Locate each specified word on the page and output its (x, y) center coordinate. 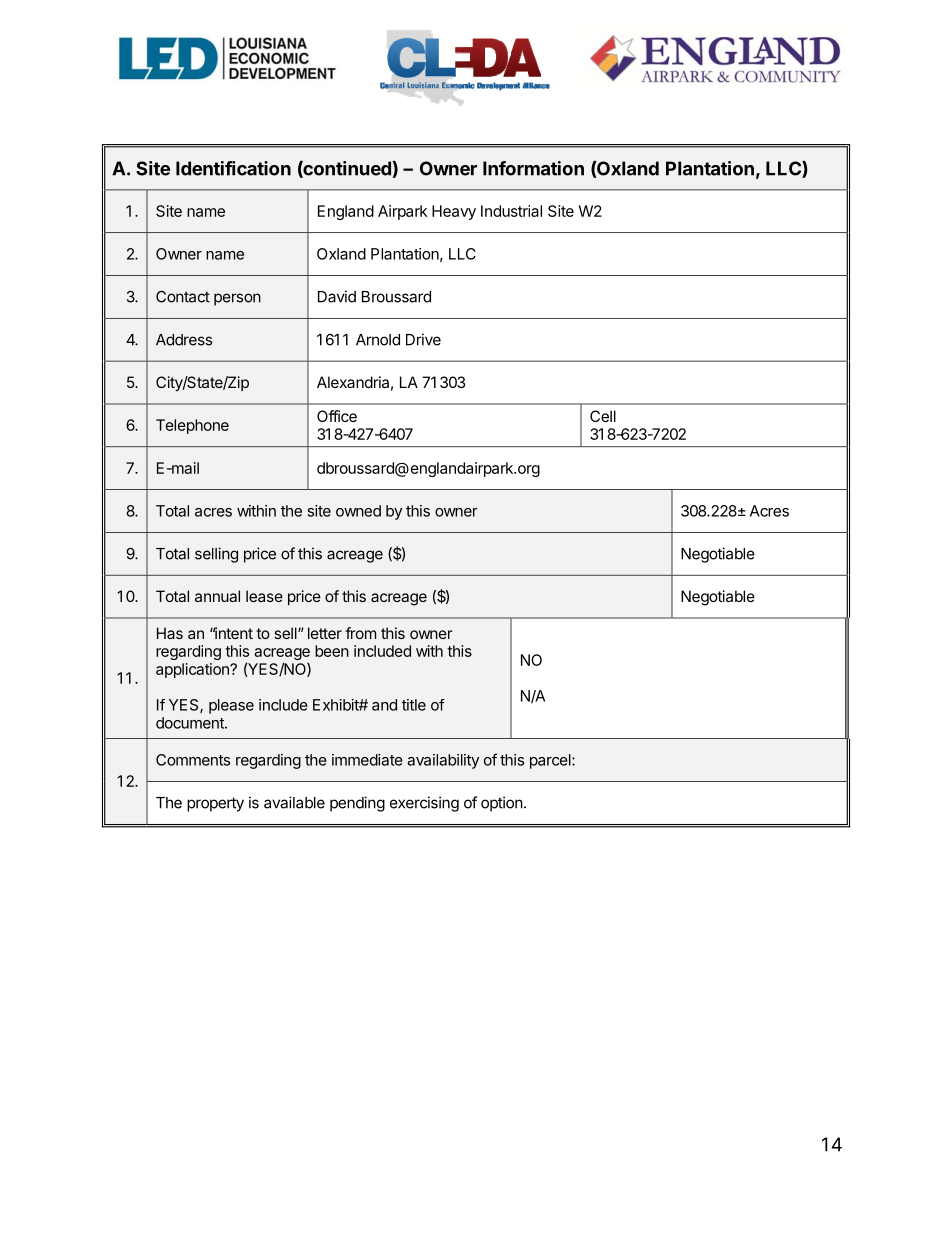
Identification (233, 168)
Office (337, 416)
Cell (603, 416)
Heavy (454, 212)
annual (217, 596)
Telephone (192, 426)
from (360, 633)
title (414, 705)
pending (357, 804)
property (215, 804)
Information (533, 168)
